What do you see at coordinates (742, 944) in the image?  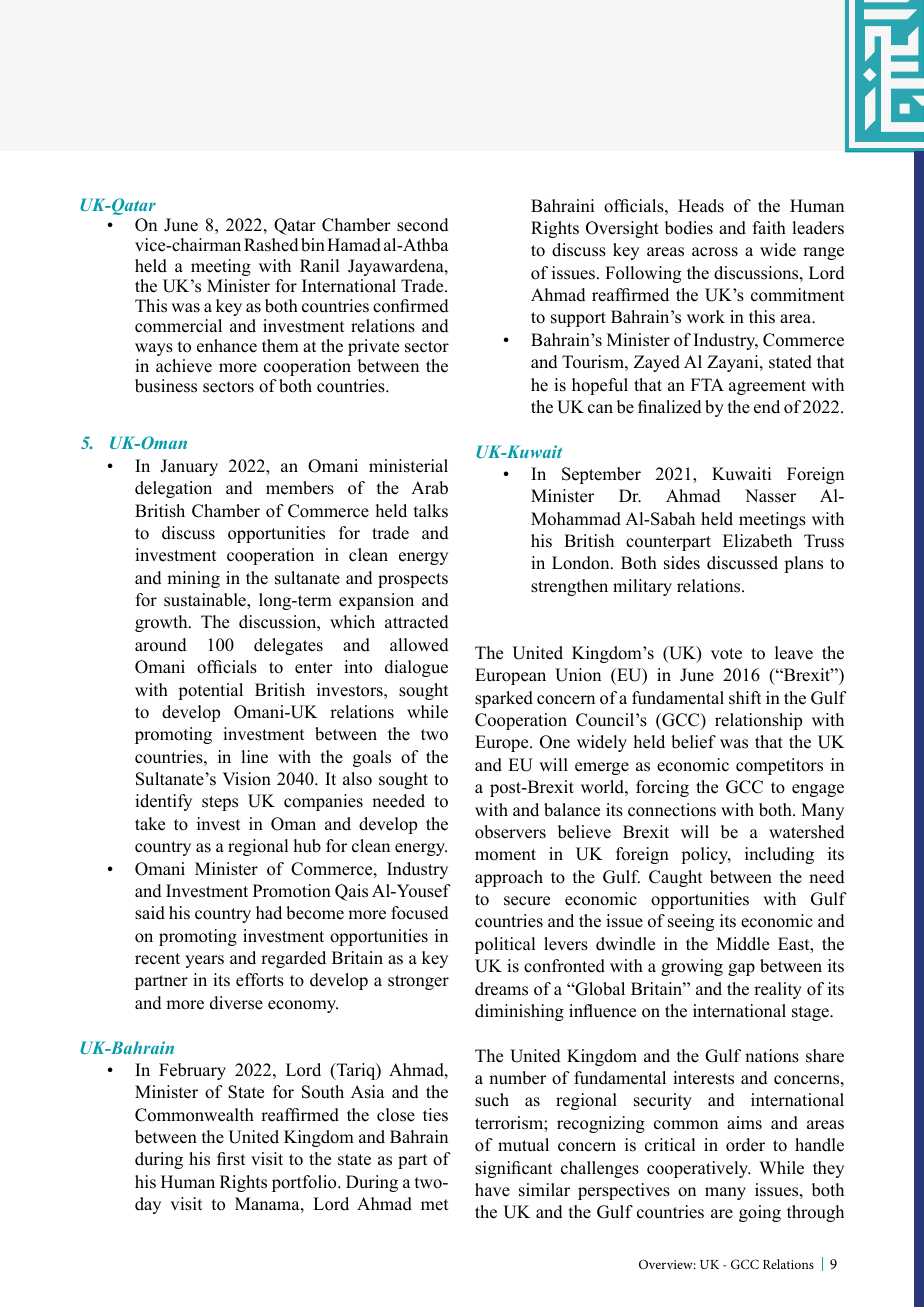 I see `Middle` at bounding box center [742, 944].
